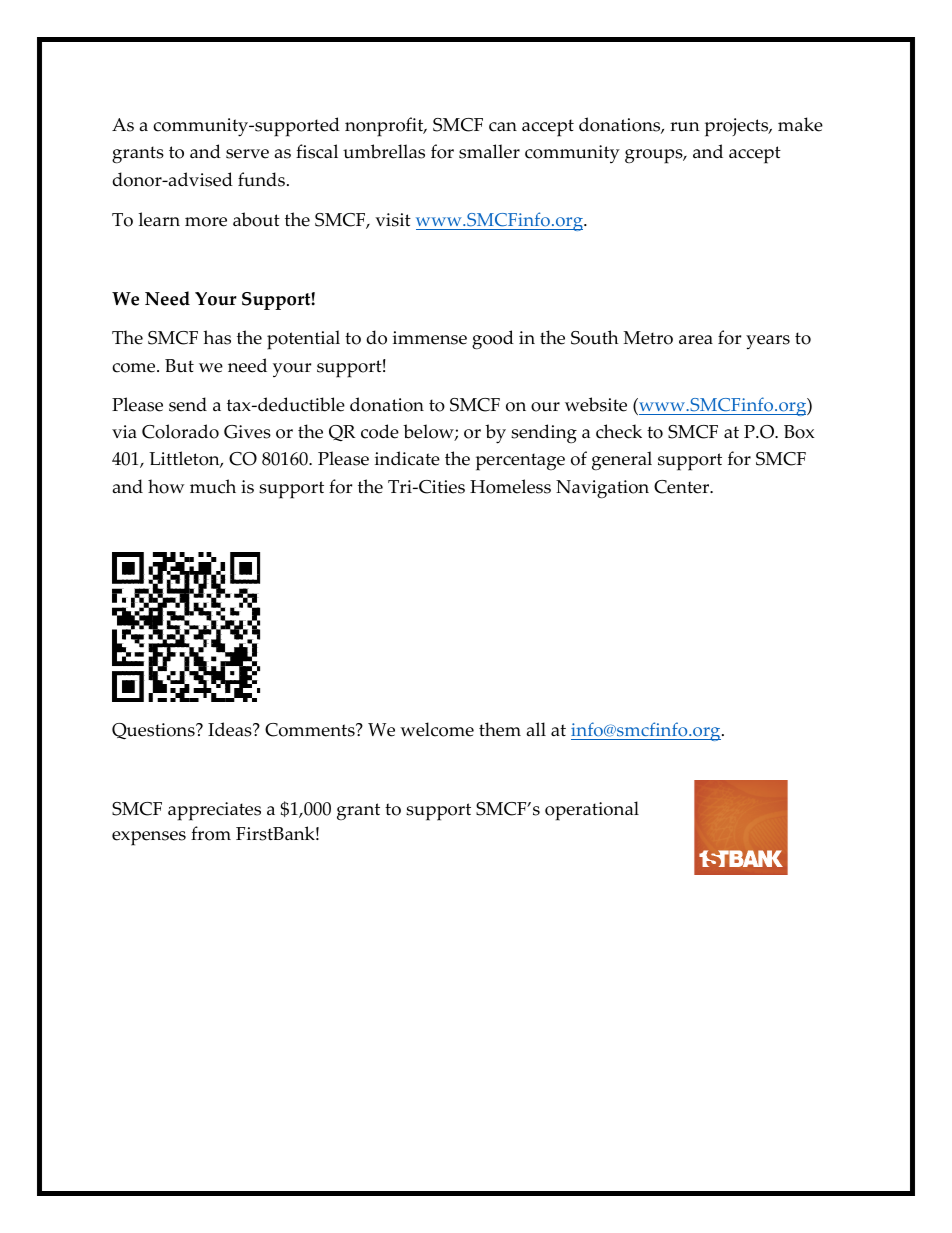  Describe the element at coordinates (247, 154) in the image. I see `serve` at that location.
